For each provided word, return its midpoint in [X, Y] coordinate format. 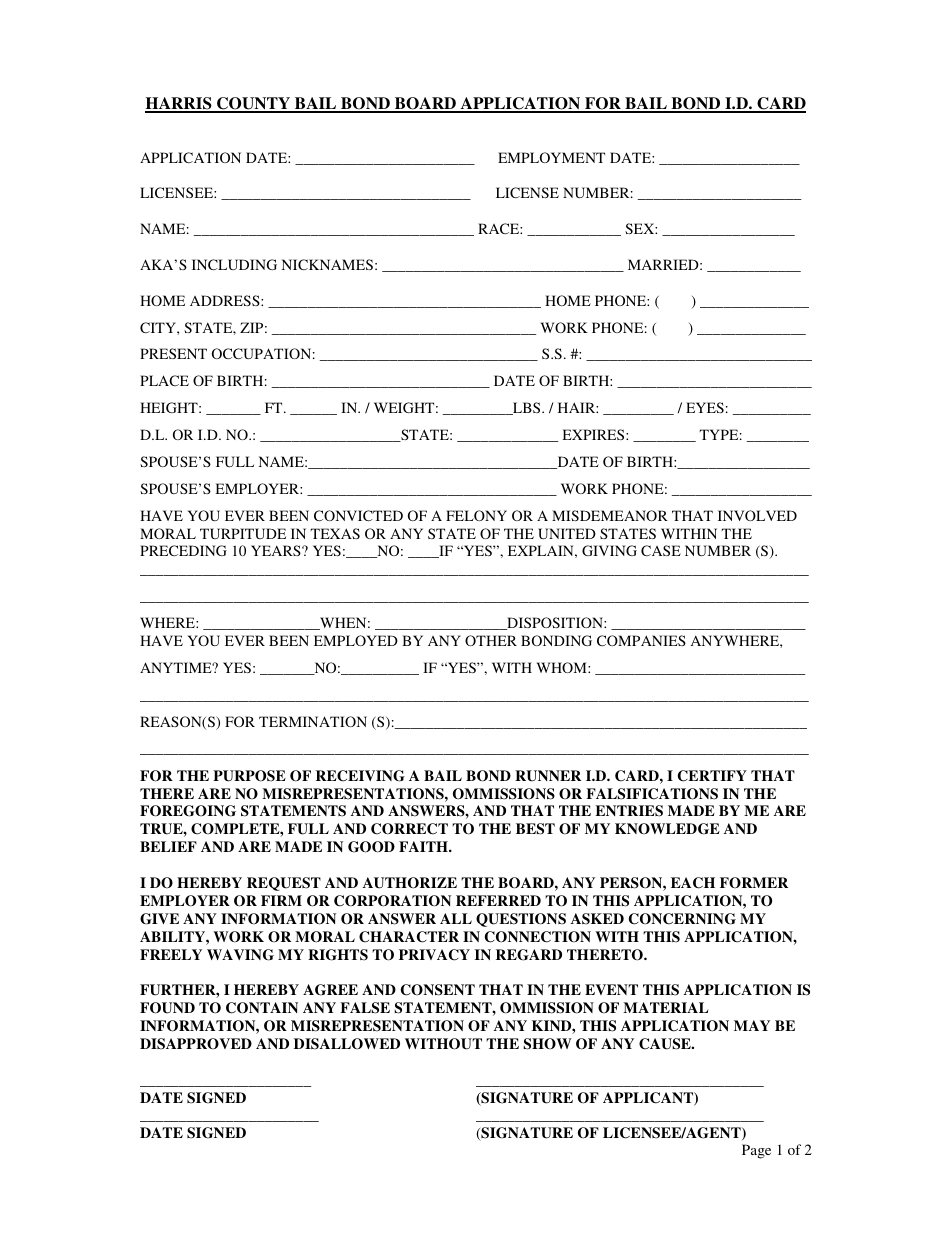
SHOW [547, 1044]
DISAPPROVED [196, 1044]
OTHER [491, 640]
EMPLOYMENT [551, 157]
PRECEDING [183, 550]
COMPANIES [641, 640]
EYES [705, 407]
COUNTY [254, 104]
